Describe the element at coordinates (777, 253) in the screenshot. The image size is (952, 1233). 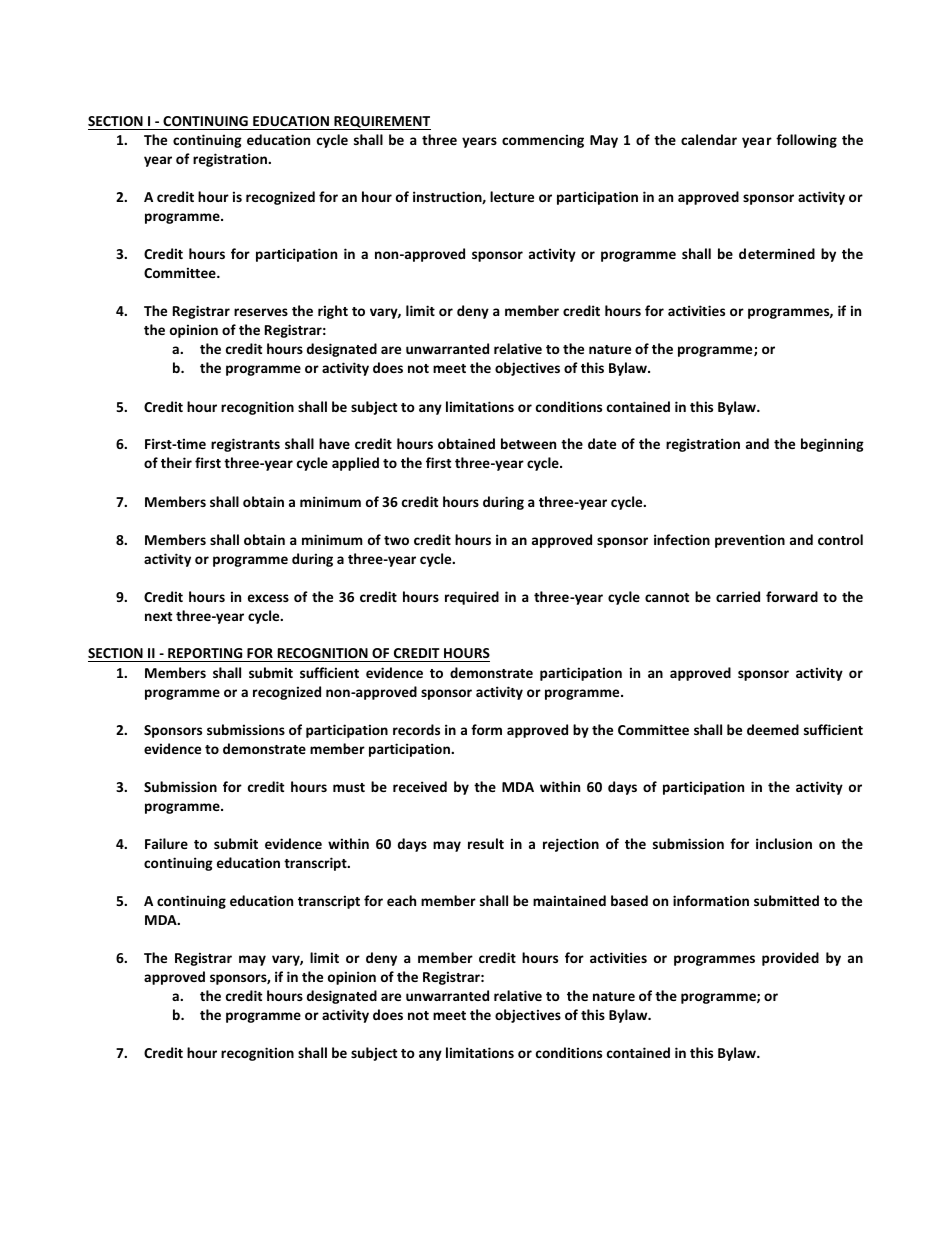
I see `determined` at that location.
